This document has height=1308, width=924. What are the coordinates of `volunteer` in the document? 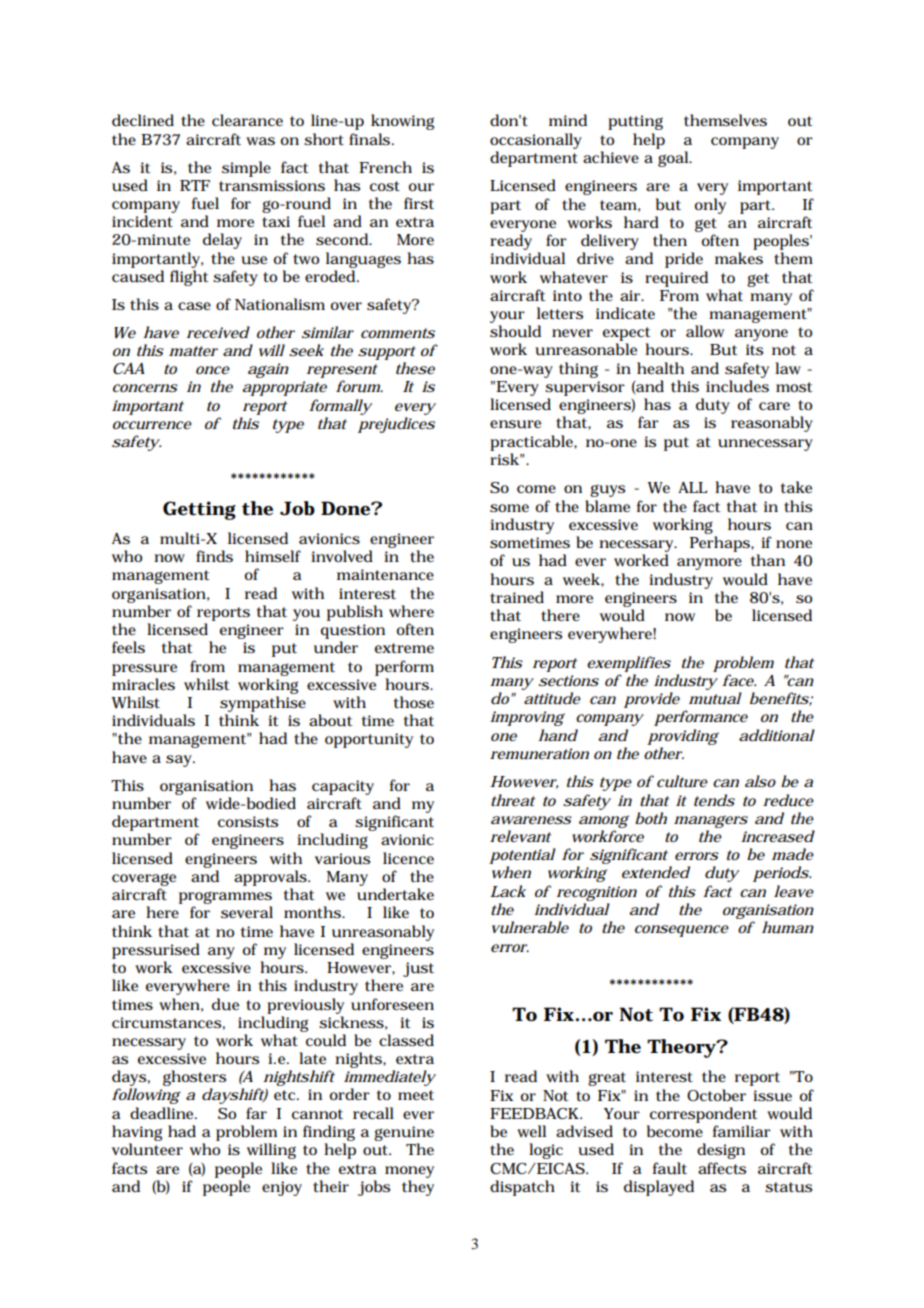 It's located at (147, 1149).
